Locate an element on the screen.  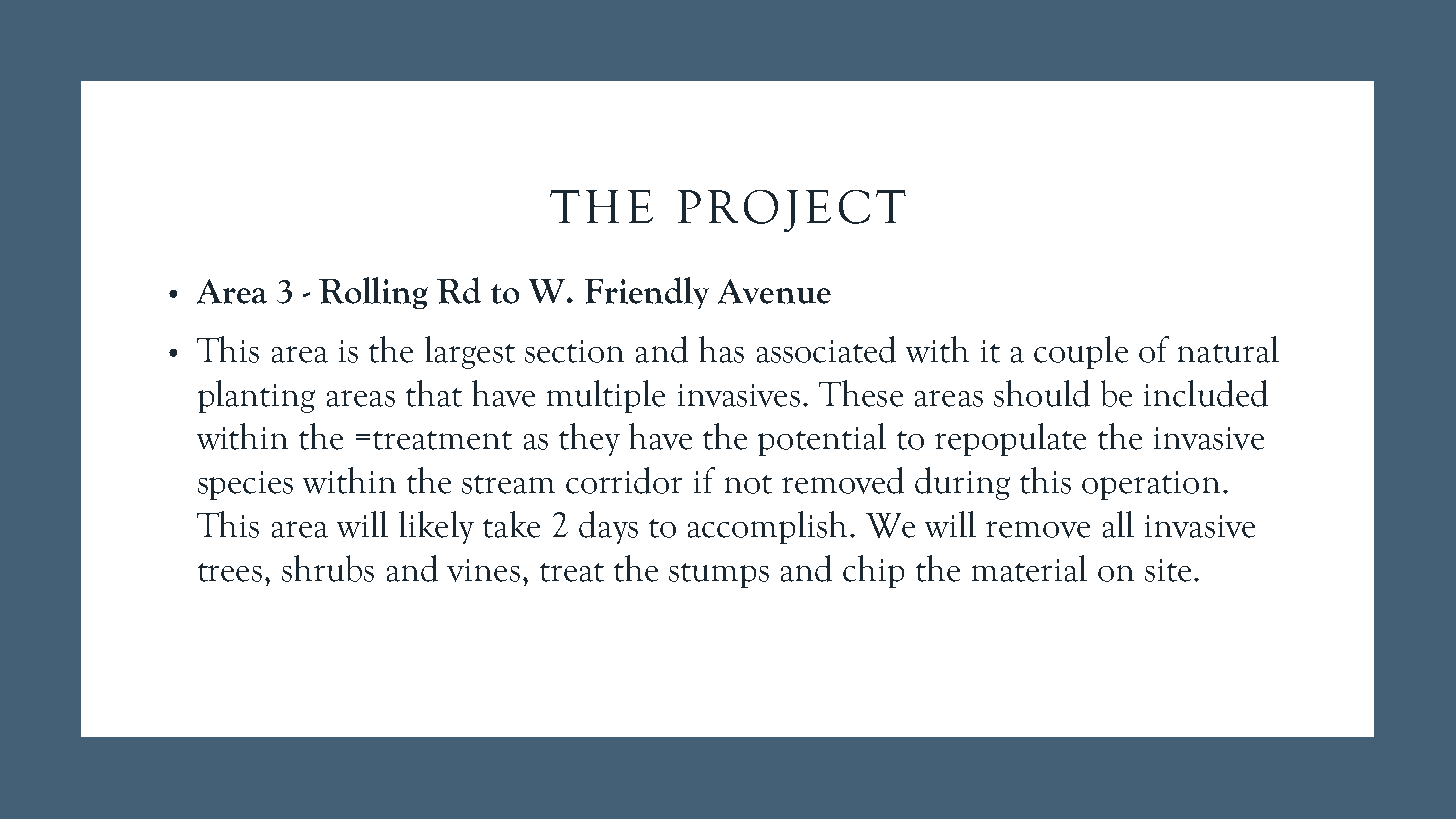
stumps is located at coordinates (719, 575).
